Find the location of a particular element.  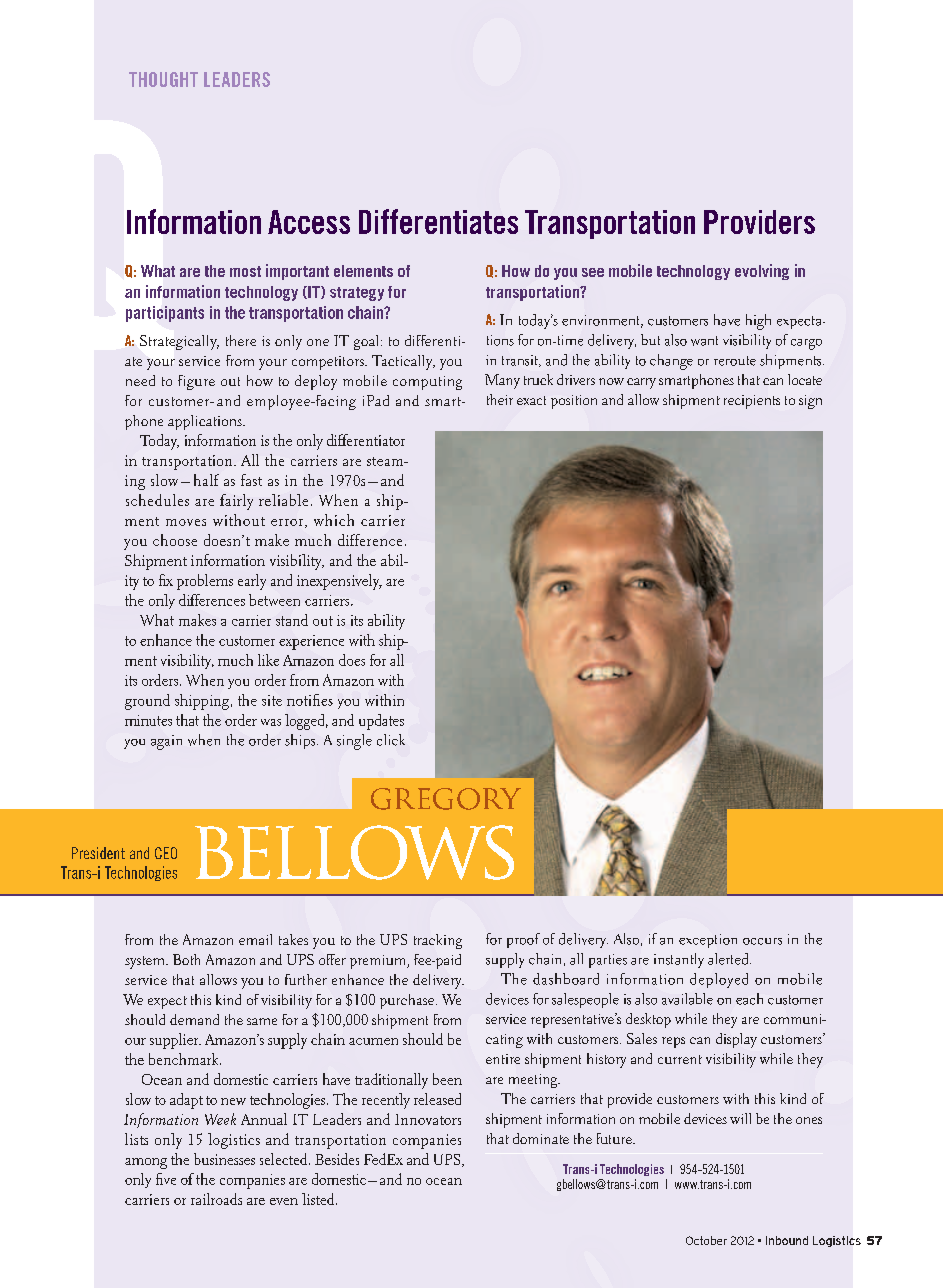

evolving is located at coordinates (762, 272).
